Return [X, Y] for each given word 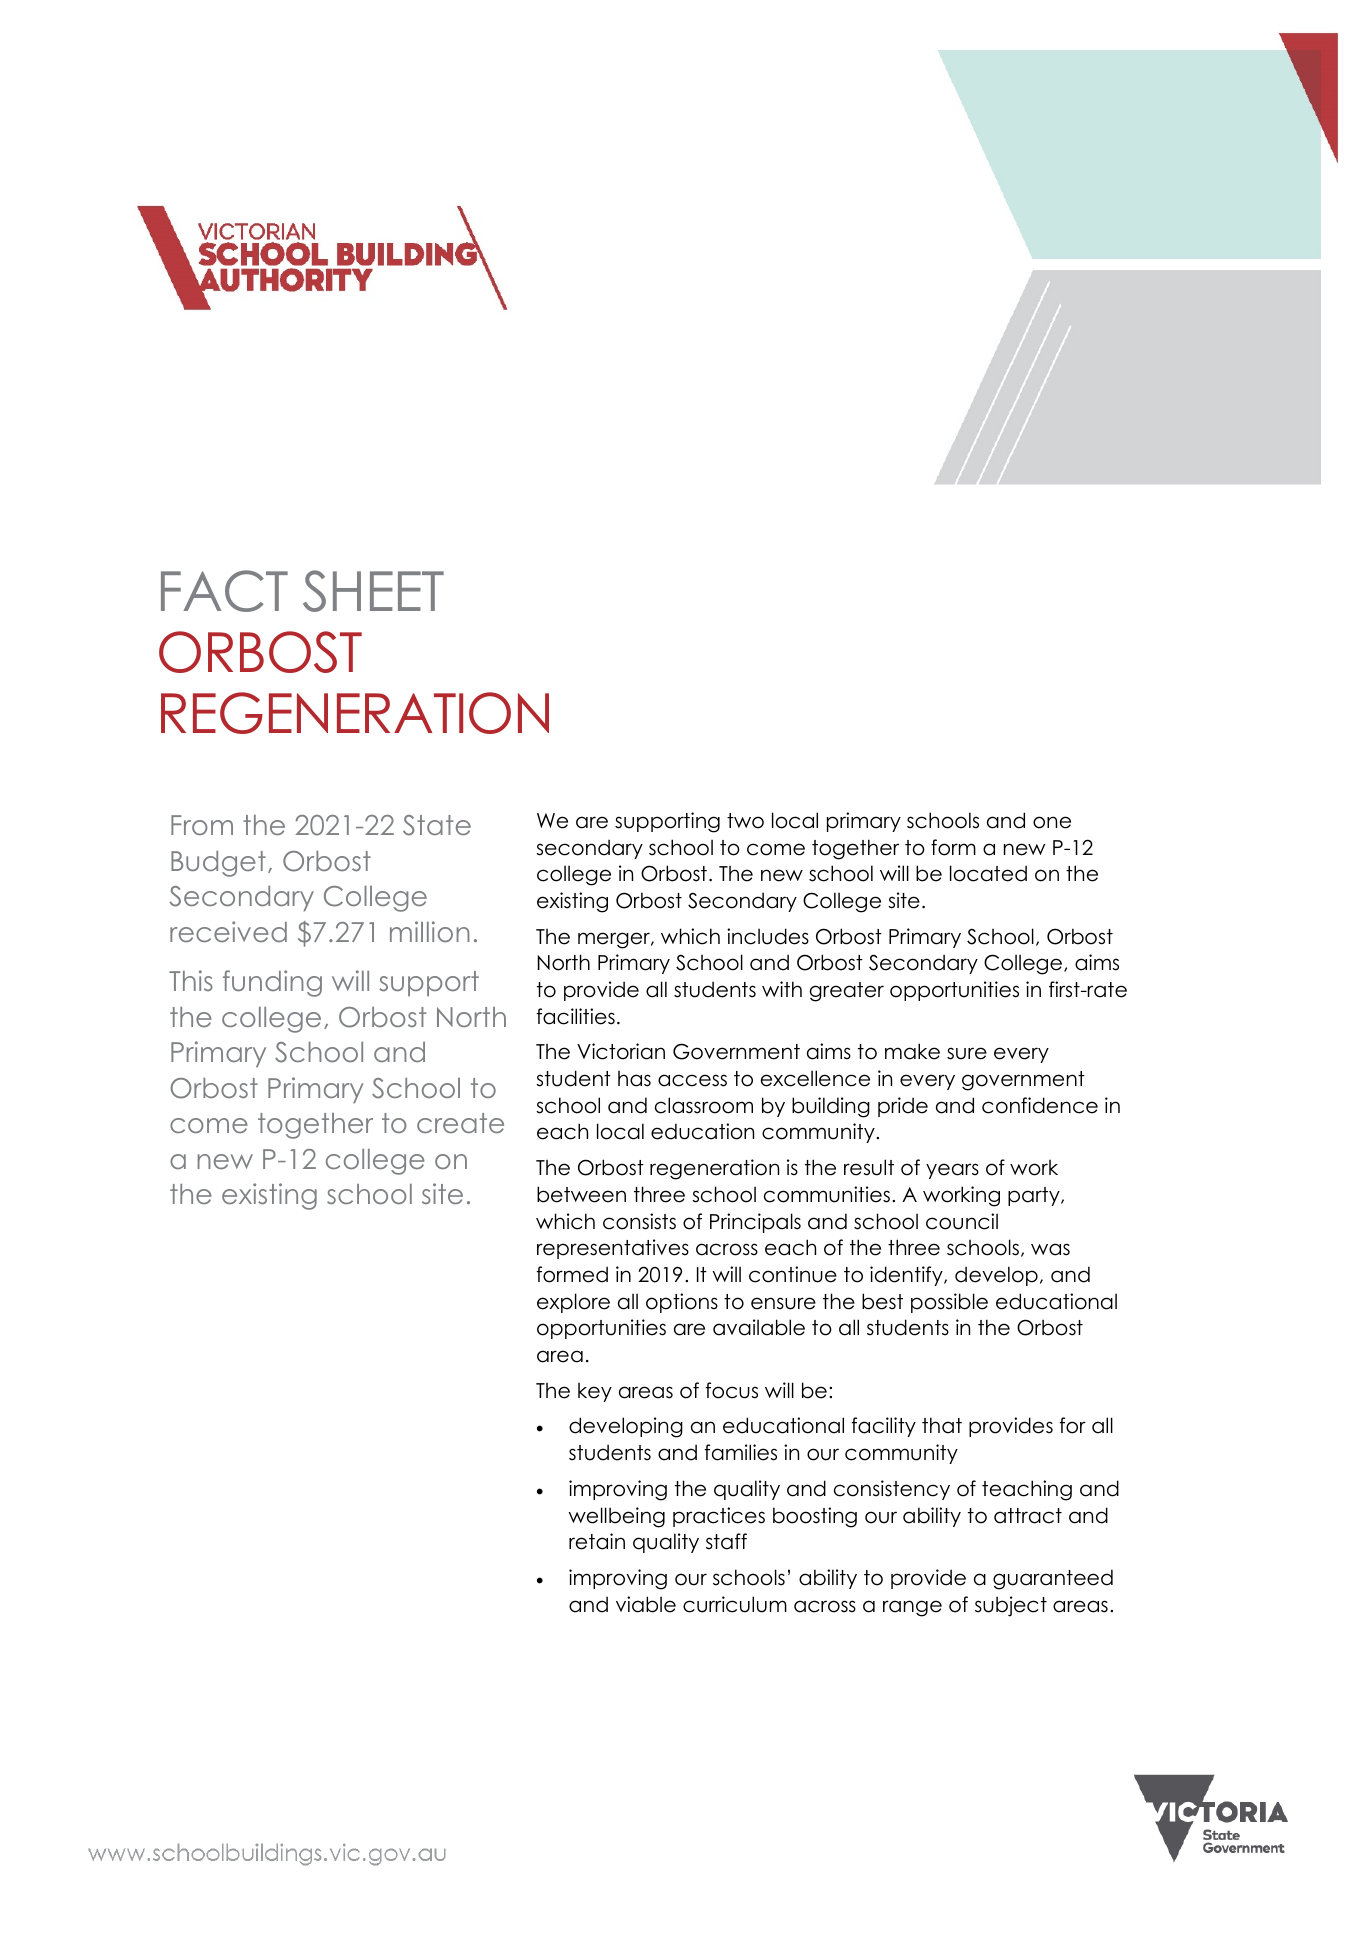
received [228, 931]
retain [597, 1541]
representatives [613, 1249]
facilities [575, 1016]
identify [907, 1276]
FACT [224, 591]
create [460, 1123]
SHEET [373, 591]
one [1052, 822]
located [988, 873]
